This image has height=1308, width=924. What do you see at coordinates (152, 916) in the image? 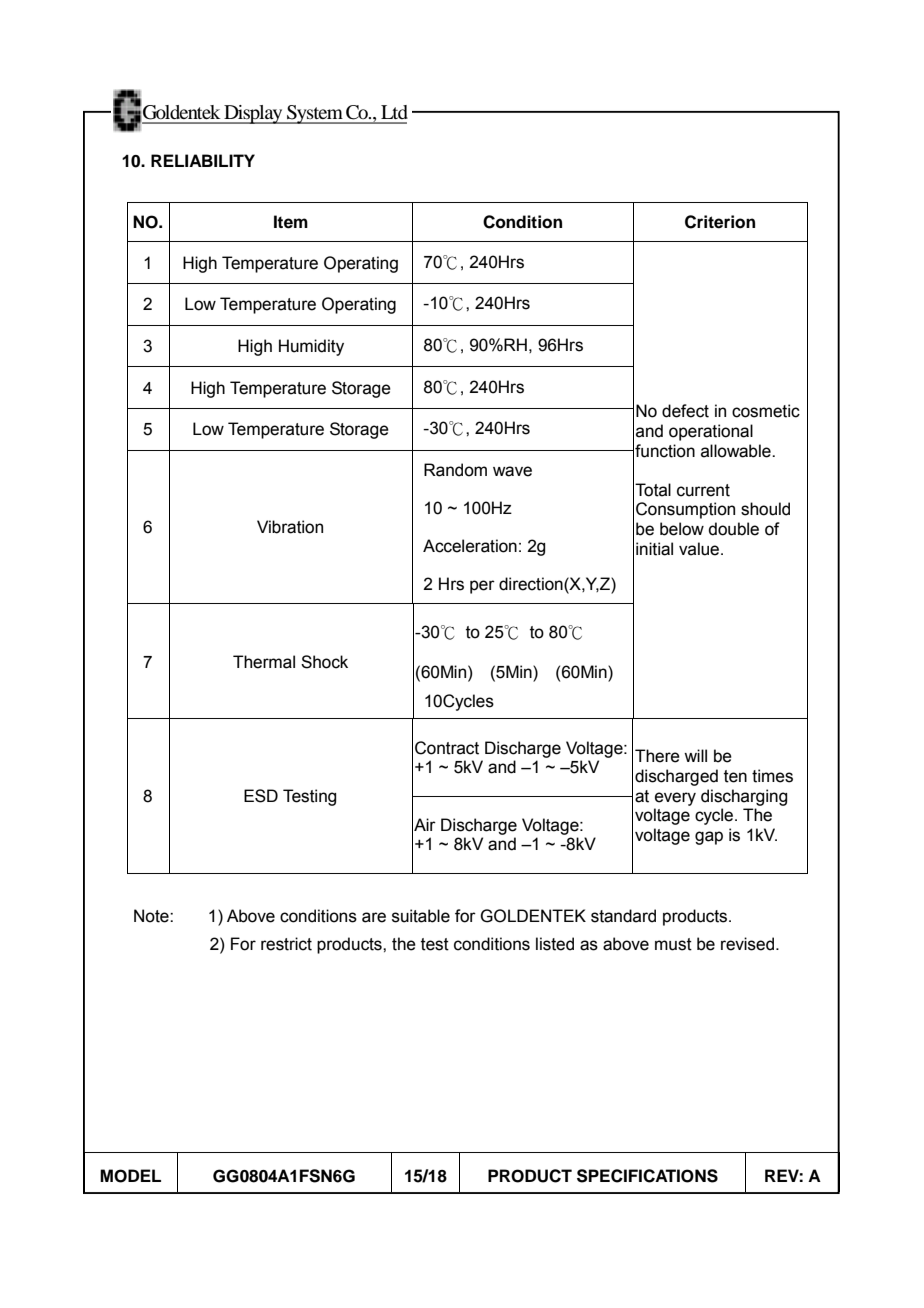
I see `Note` at bounding box center [152, 916].
